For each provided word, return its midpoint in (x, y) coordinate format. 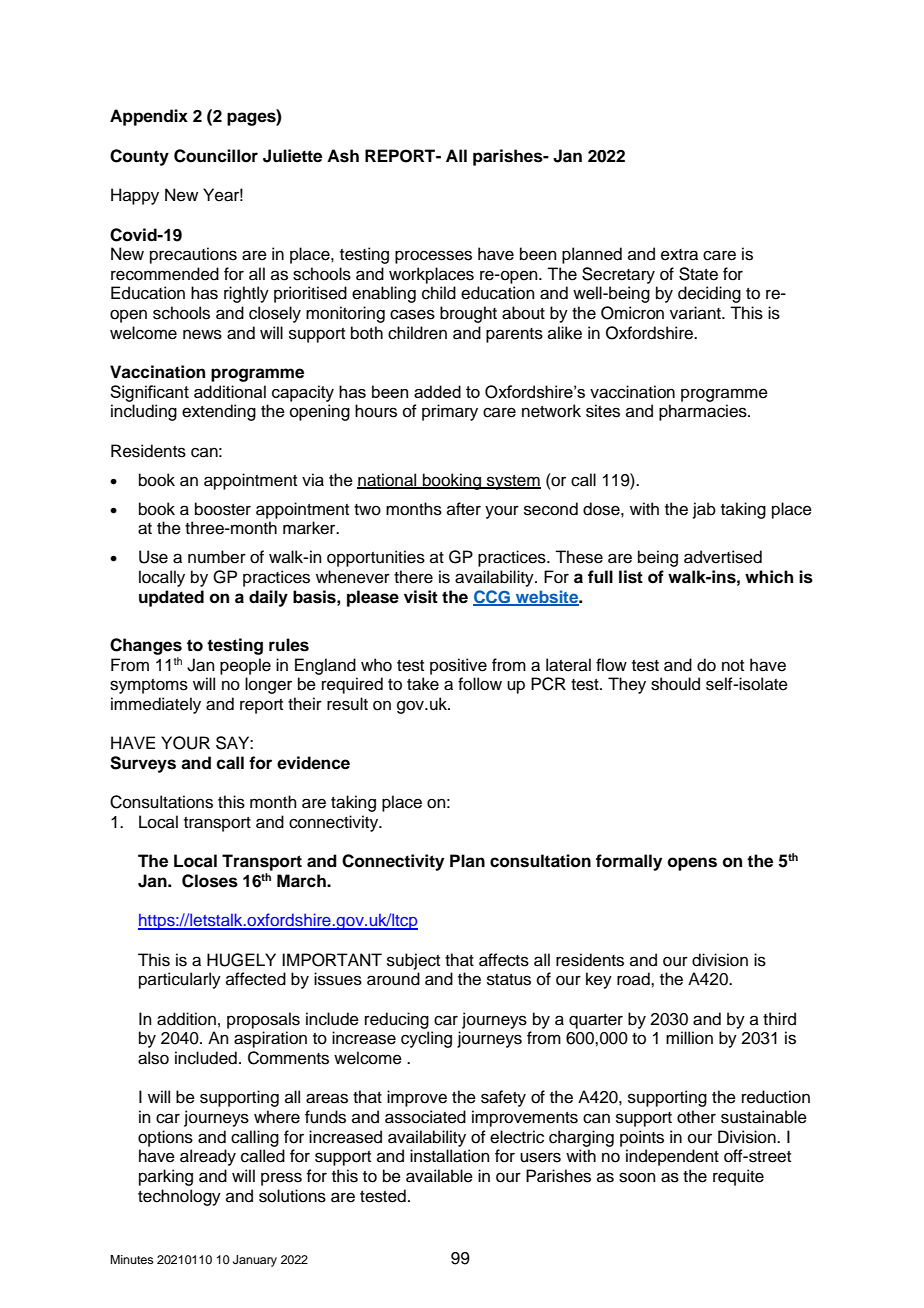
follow (480, 684)
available (439, 1176)
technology (179, 1197)
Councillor (216, 156)
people (245, 666)
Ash (343, 156)
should (675, 684)
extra (679, 255)
